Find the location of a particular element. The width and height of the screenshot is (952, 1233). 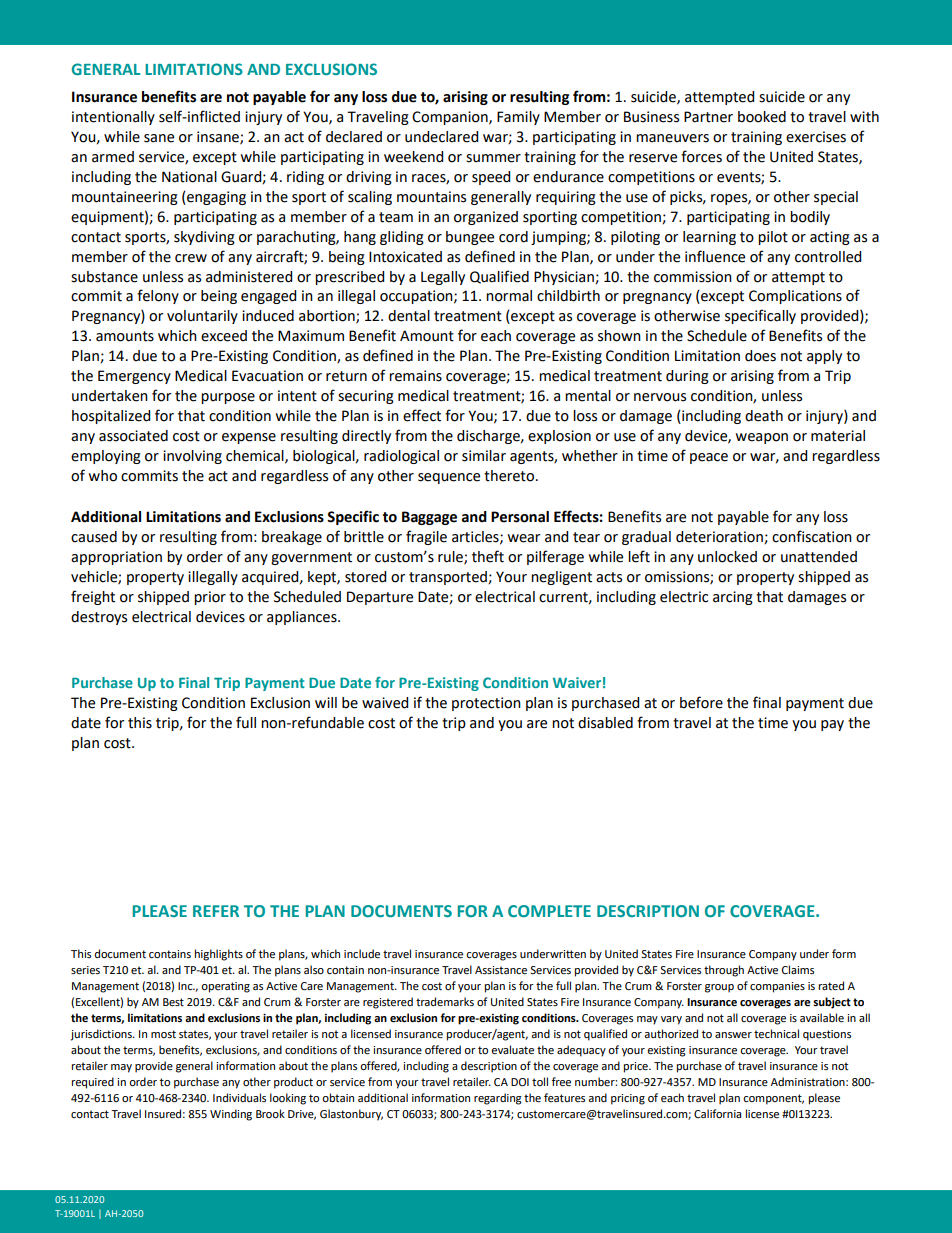

theft is located at coordinates (488, 556).
